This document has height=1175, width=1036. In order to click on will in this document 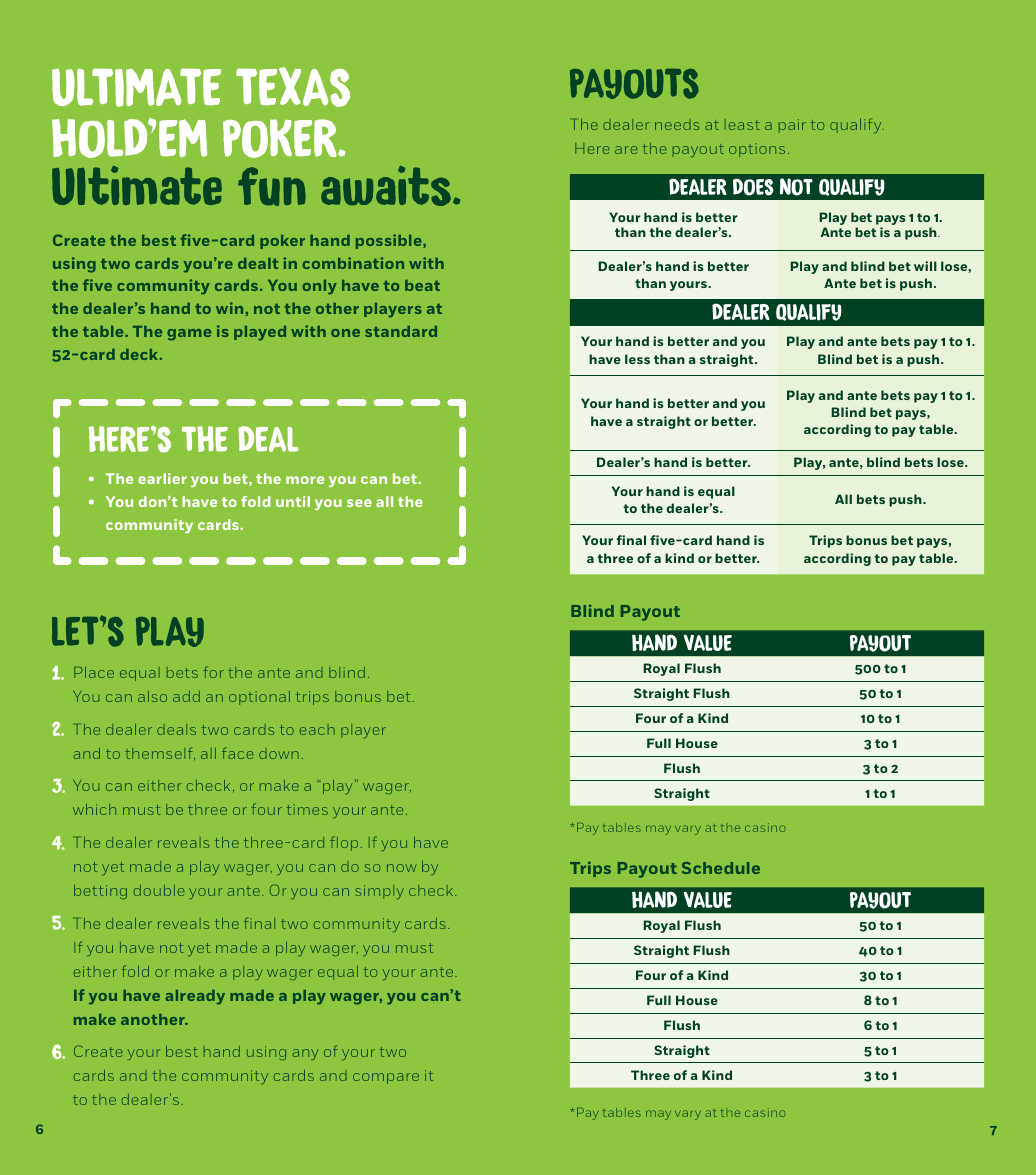, I will do `click(925, 266)`.
